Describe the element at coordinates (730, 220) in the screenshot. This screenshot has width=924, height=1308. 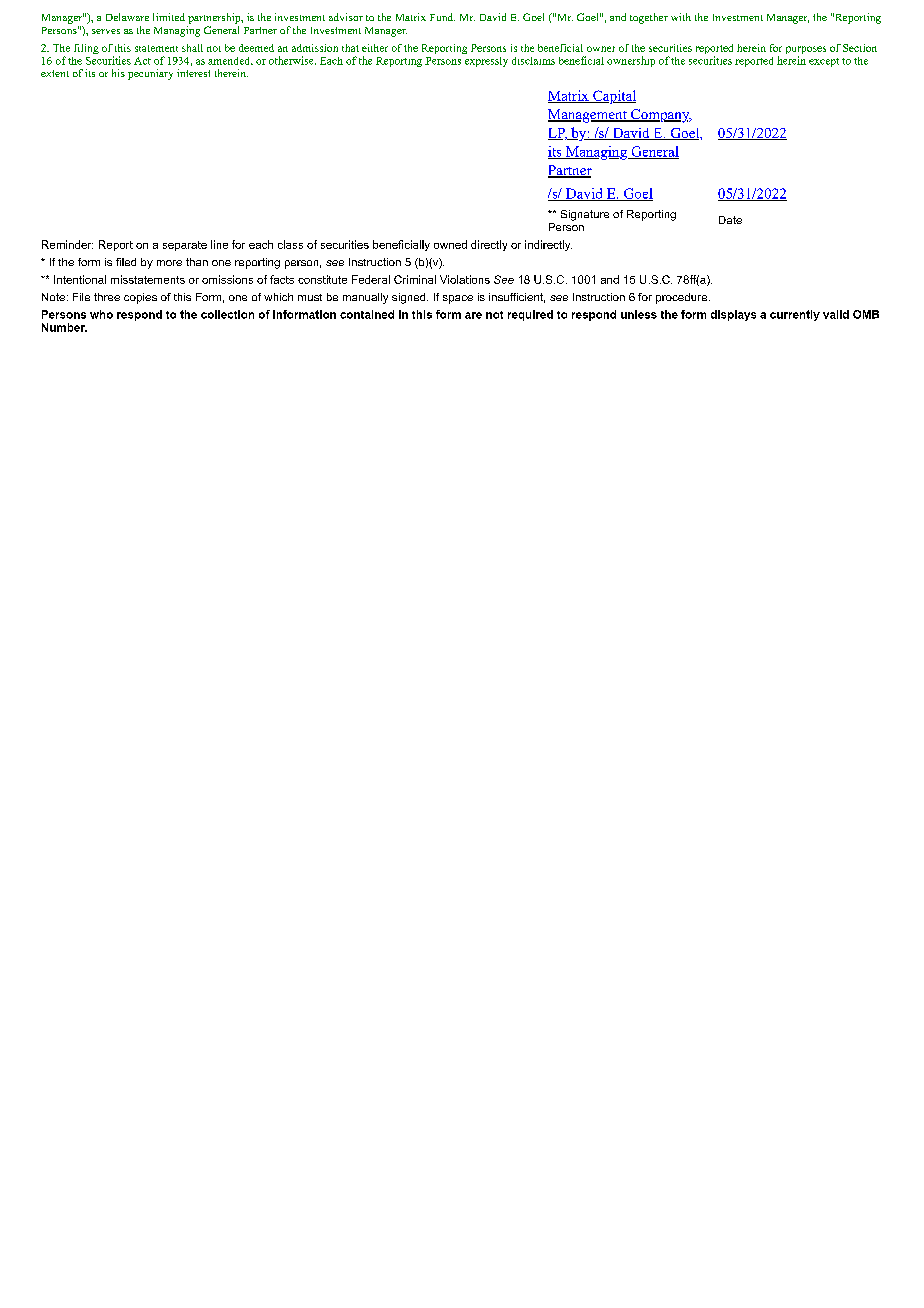
I see `Date` at that location.
